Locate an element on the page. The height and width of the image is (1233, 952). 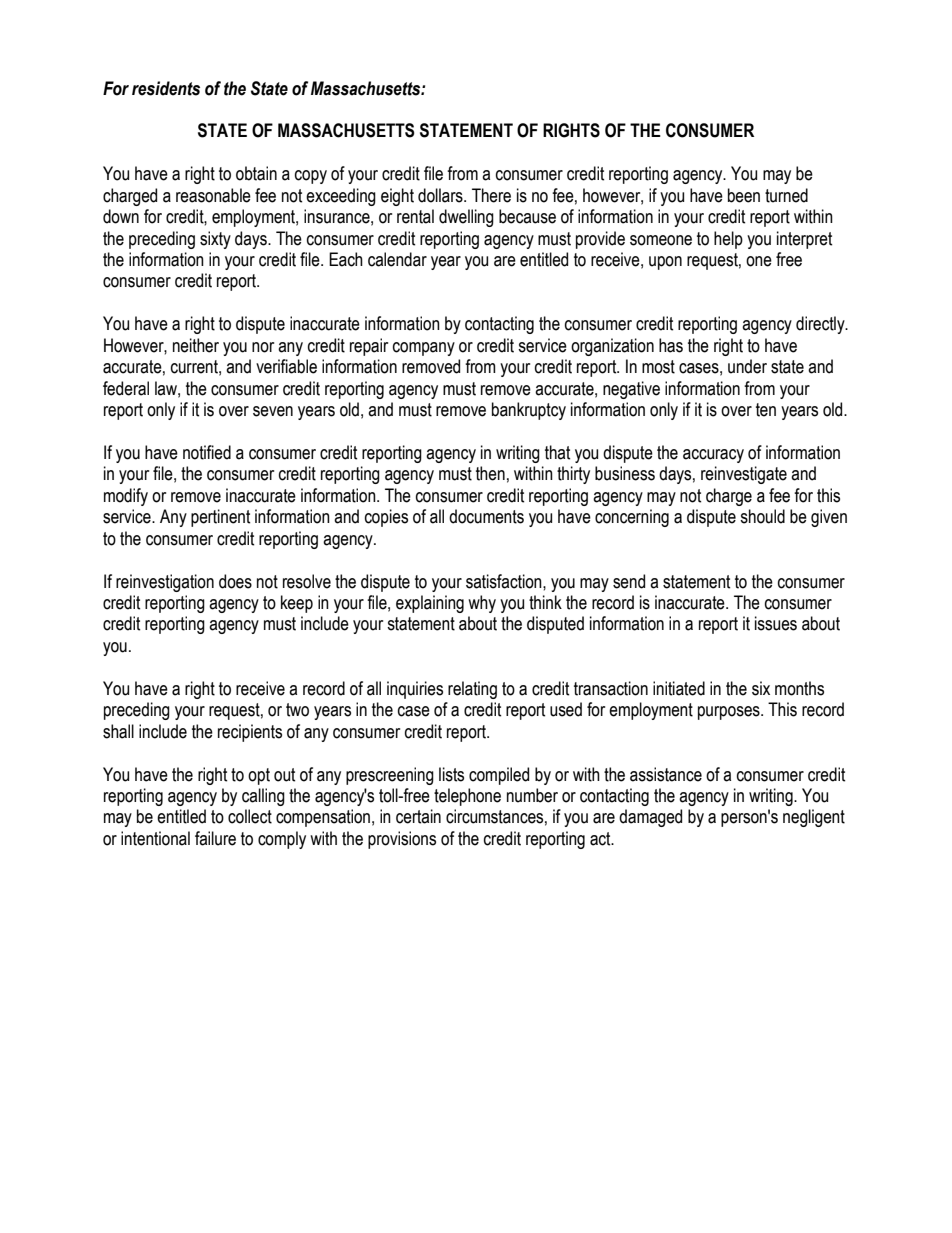
residents is located at coordinates (166, 88).
